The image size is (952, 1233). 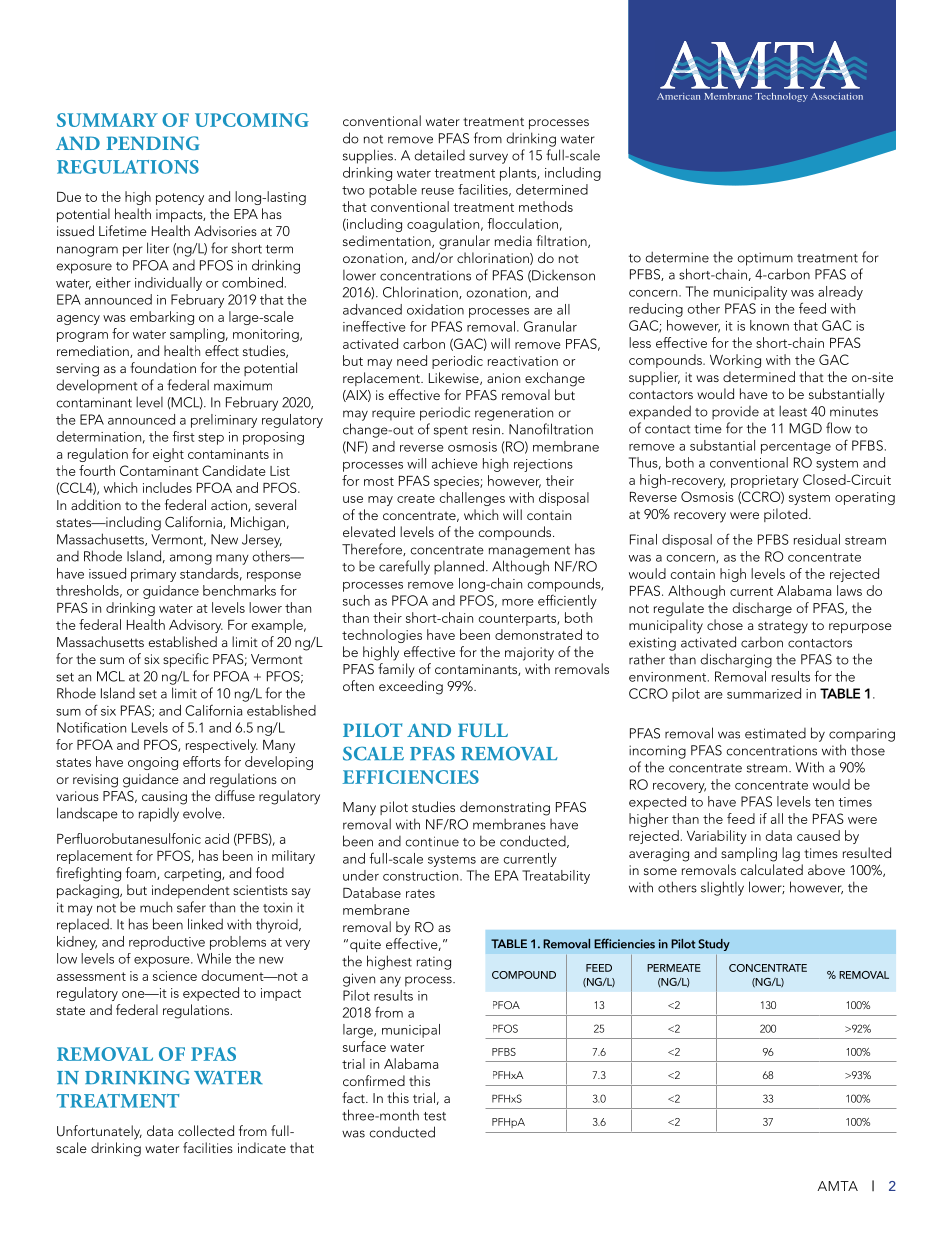 I want to click on caused, so click(x=818, y=835).
